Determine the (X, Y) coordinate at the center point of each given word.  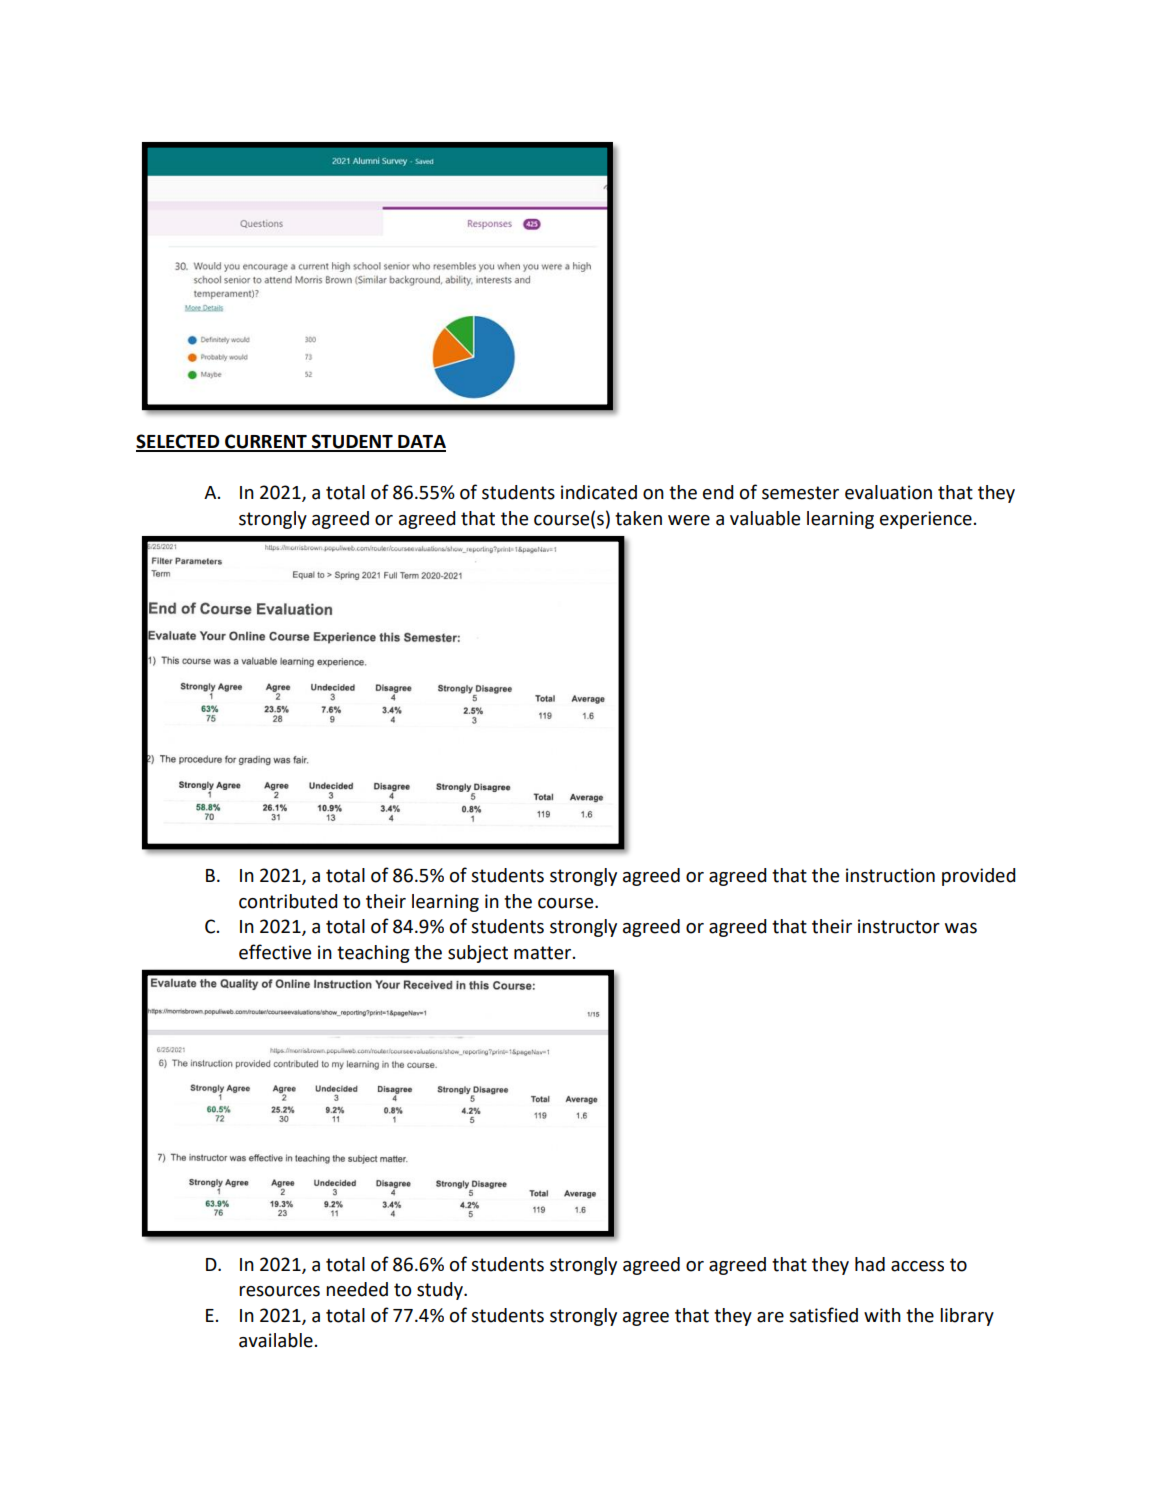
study (441, 1291)
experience (926, 520)
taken (638, 518)
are (770, 1317)
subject (478, 954)
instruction (890, 875)
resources (279, 1291)
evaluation (888, 492)
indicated (599, 492)
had (870, 1264)
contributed (288, 901)
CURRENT (266, 442)
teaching (373, 954)
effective (275, 952)
